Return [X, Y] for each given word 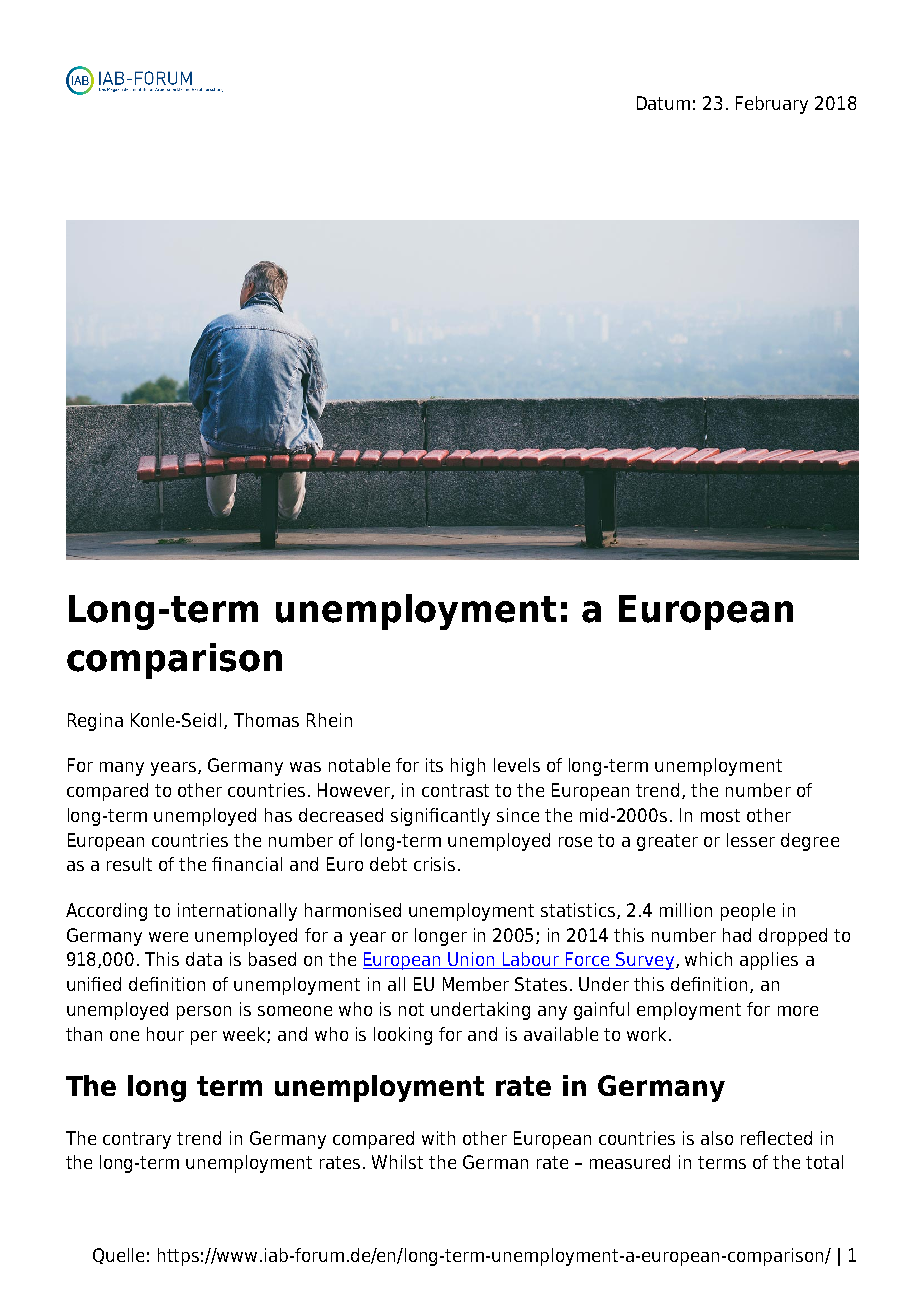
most [720, 815]
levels [517, 765]
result [129, 864]
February [772, 105]
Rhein [329, 720]
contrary [137, 1140]
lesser [751, 840]
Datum [663, 103]
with [438, 1138]
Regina [95, 722]
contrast [455, 790]
